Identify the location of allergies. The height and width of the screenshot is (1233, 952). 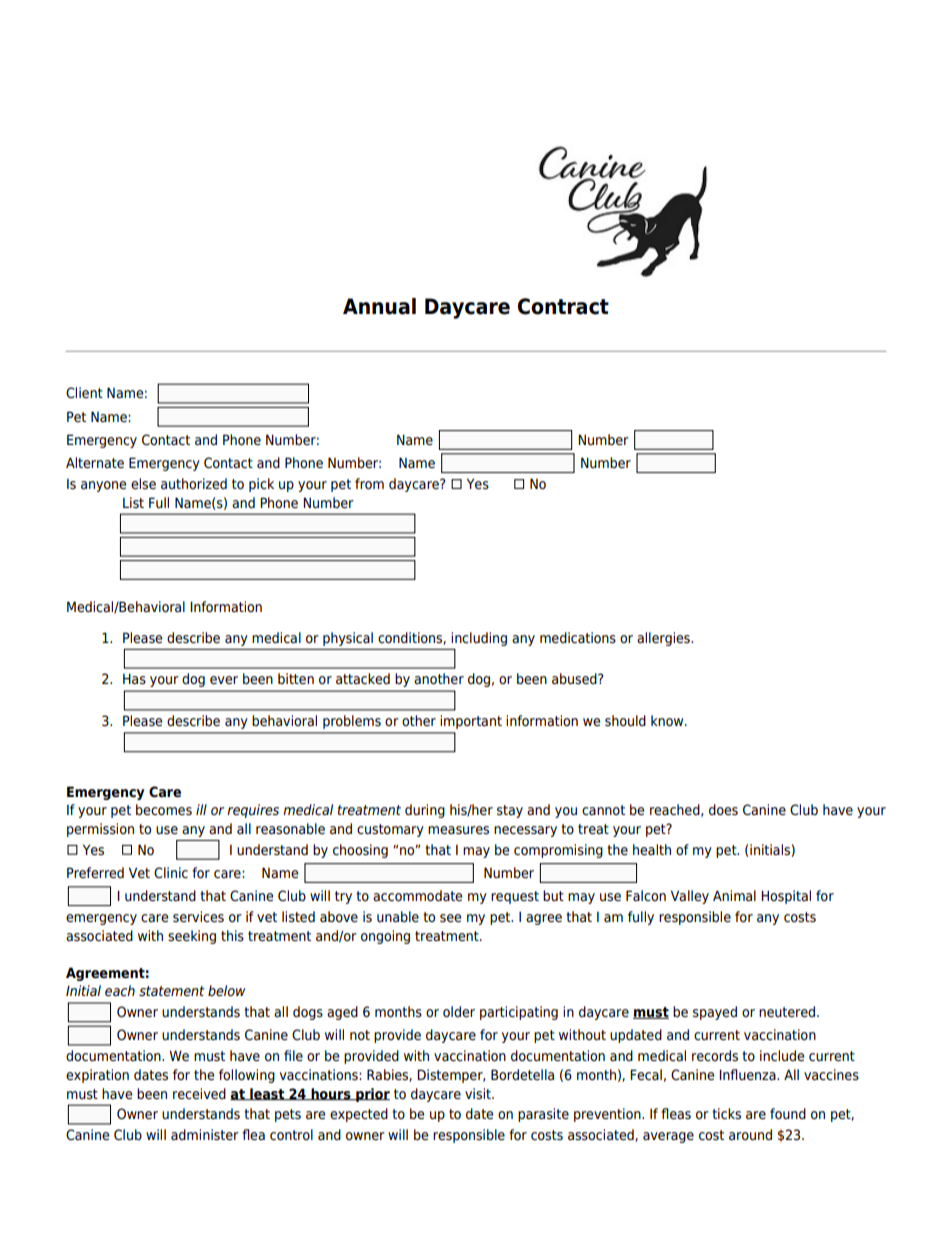
(664, 639).
